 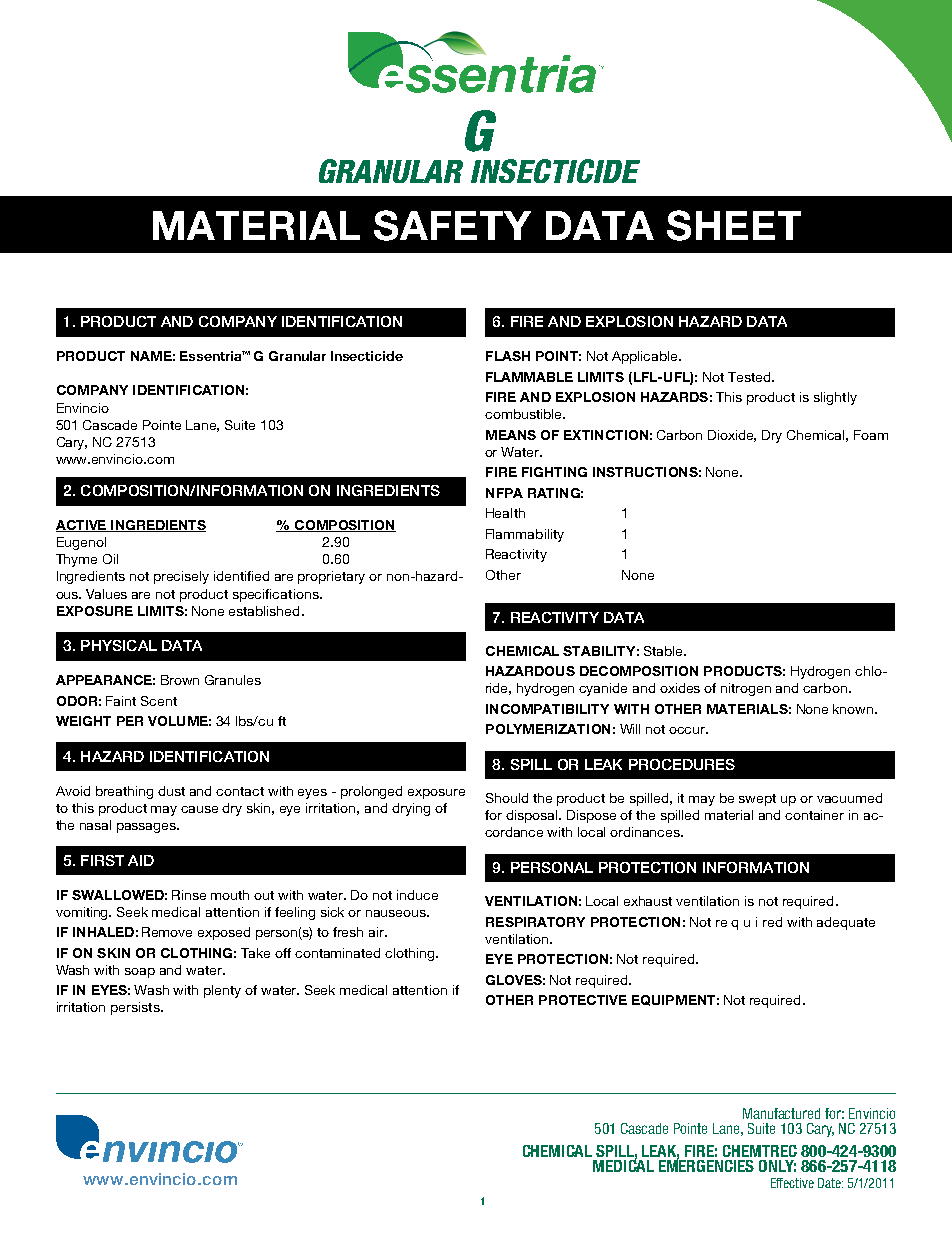 I want to click on Effective, so click(x=792, y=1183).
